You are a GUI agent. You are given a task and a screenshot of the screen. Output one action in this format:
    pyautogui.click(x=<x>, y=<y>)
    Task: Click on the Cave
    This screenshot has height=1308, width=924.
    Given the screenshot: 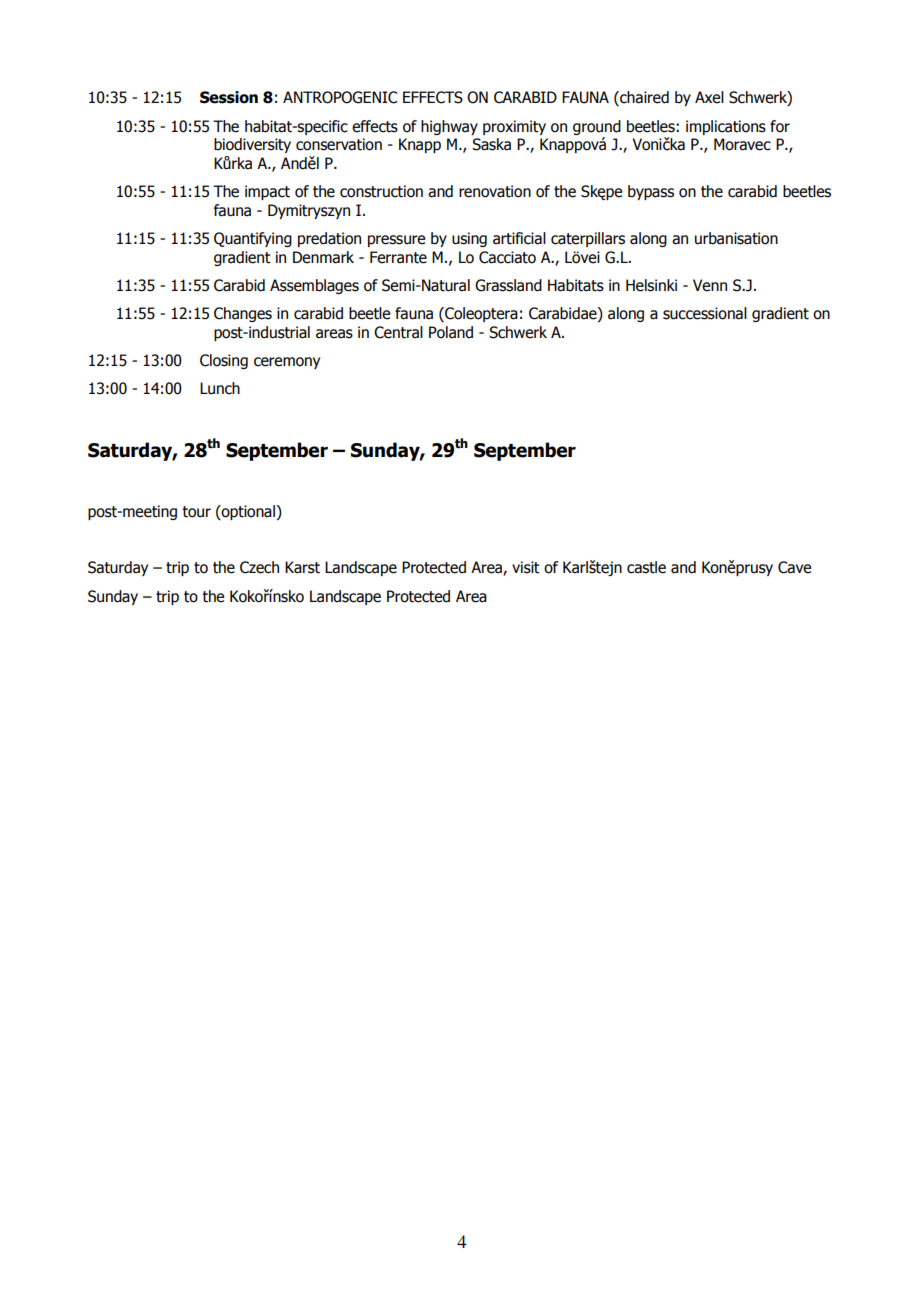 What is the action you would take?
    pyautogui.click(x=794, y=567)
